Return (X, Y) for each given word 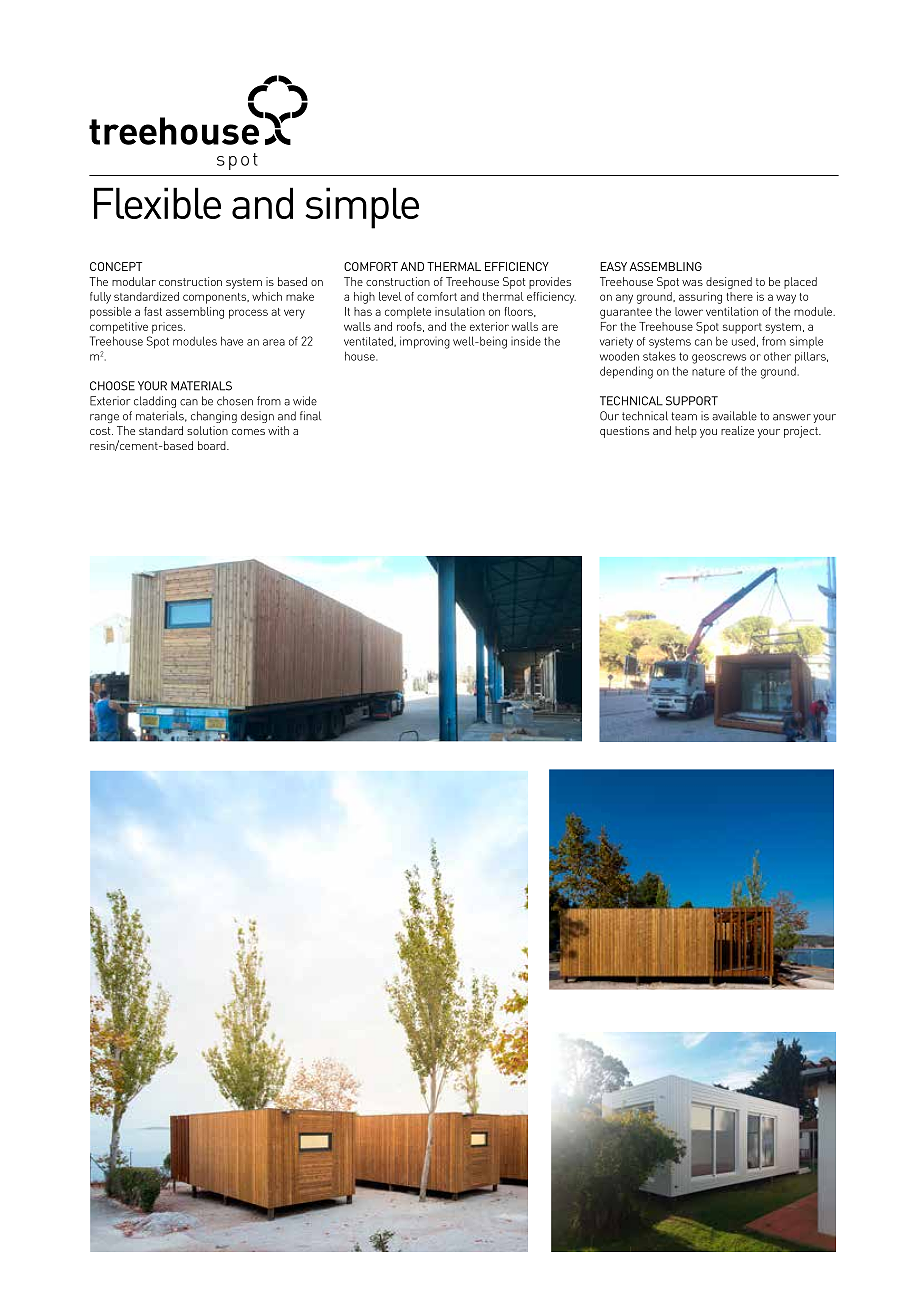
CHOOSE (112, 386)
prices (168, 328)
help (686, 432)
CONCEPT (116, 266)
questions (624, 432)
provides (550, 283)
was (692, 283)
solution (207, 430)
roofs (410, 327)
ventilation (732, 311)
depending (626, 372)
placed (800, 283)
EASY (613, 266)
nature (708, 372)
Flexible (157, 203)
